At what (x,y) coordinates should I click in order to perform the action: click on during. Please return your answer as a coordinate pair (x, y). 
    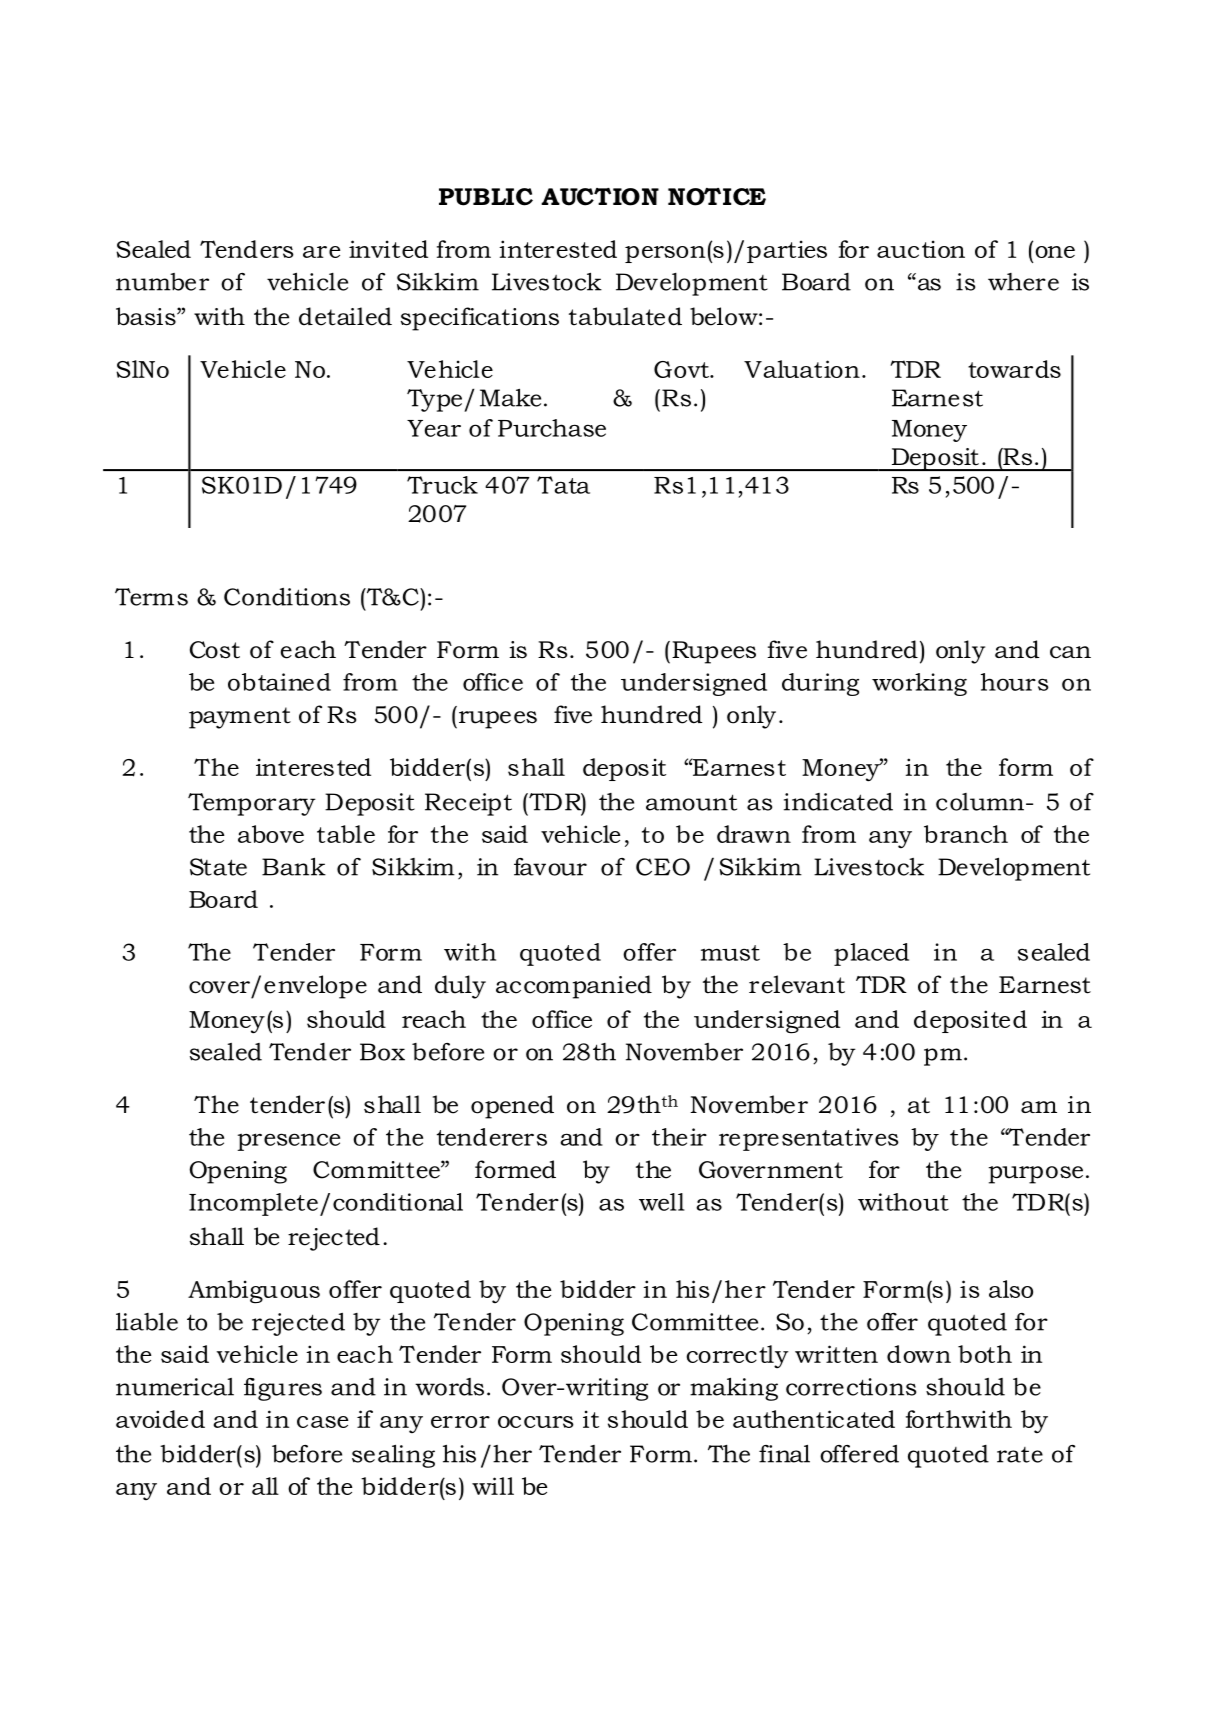
    Looking at the image, I should click on (820, 684).
